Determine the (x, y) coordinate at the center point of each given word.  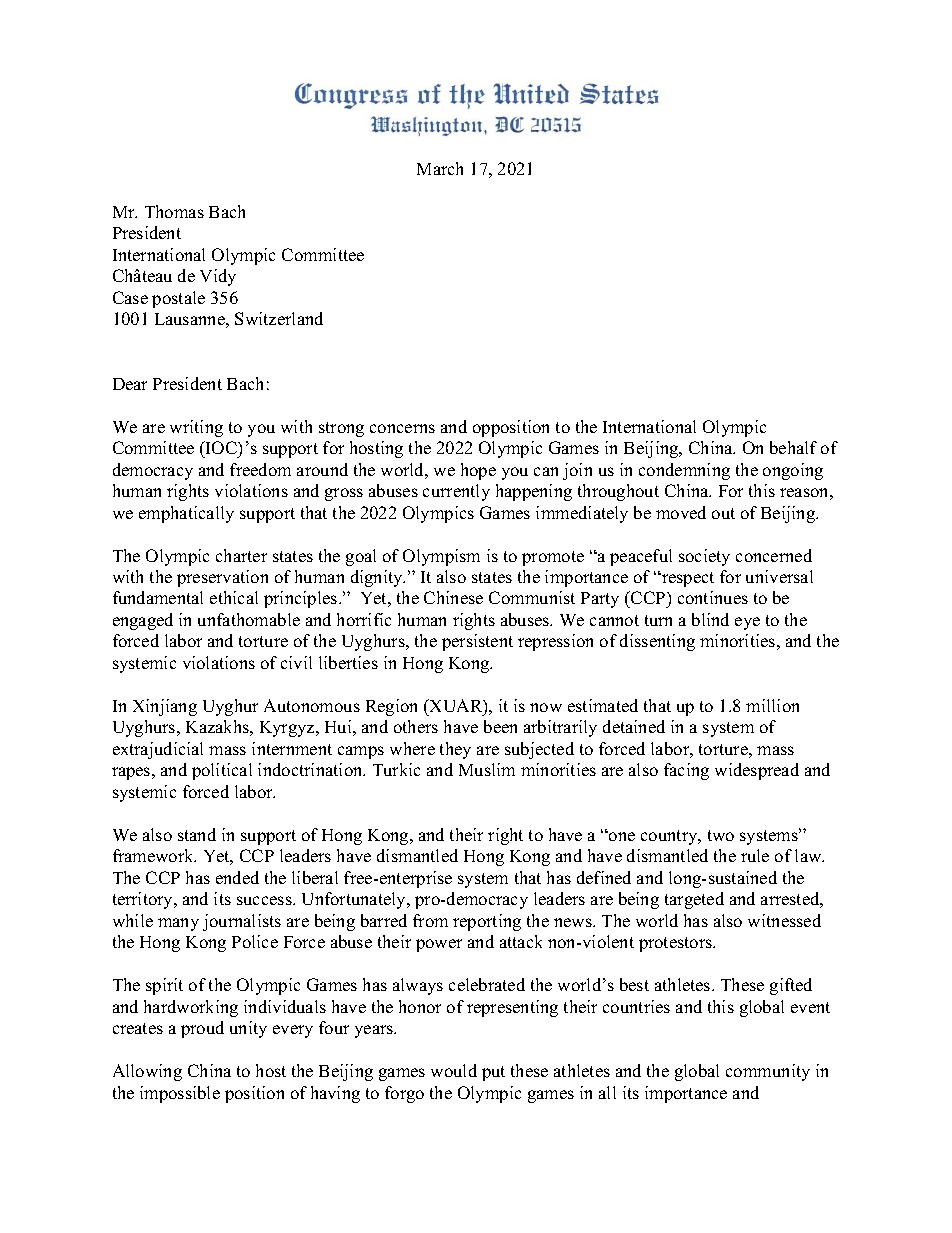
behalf (793, 447)
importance (686, 1094)
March (440, 168)
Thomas (174, 211)
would (454, 1070)
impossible (180, 1094)
